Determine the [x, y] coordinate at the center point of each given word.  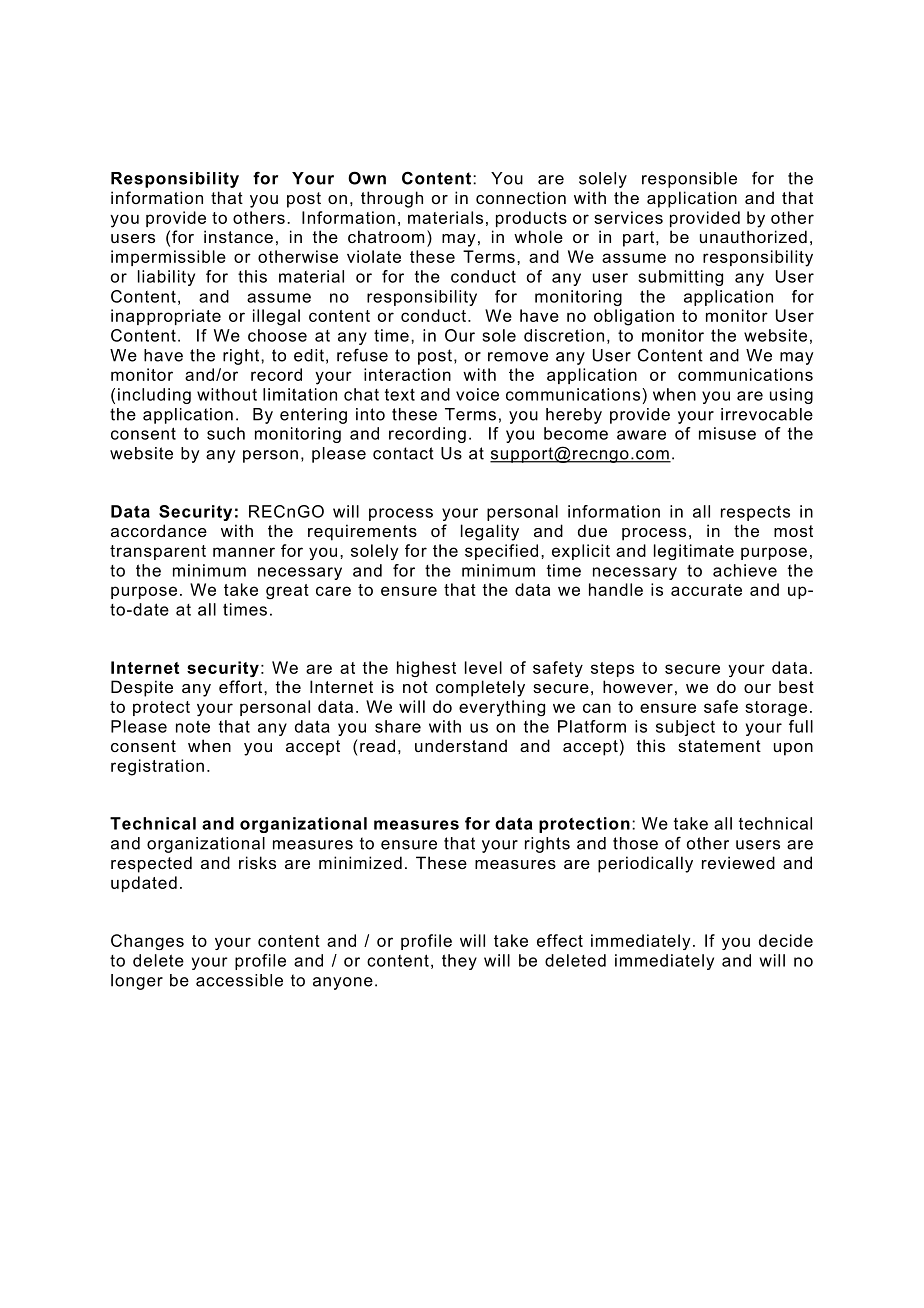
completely [480, 688]
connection [521, 197]
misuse [727, 433]
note [193, 726]
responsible [689, 180]
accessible [239, 980]
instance [238, 236]
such [226, 433]
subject [685, 728]
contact [403, 453]
